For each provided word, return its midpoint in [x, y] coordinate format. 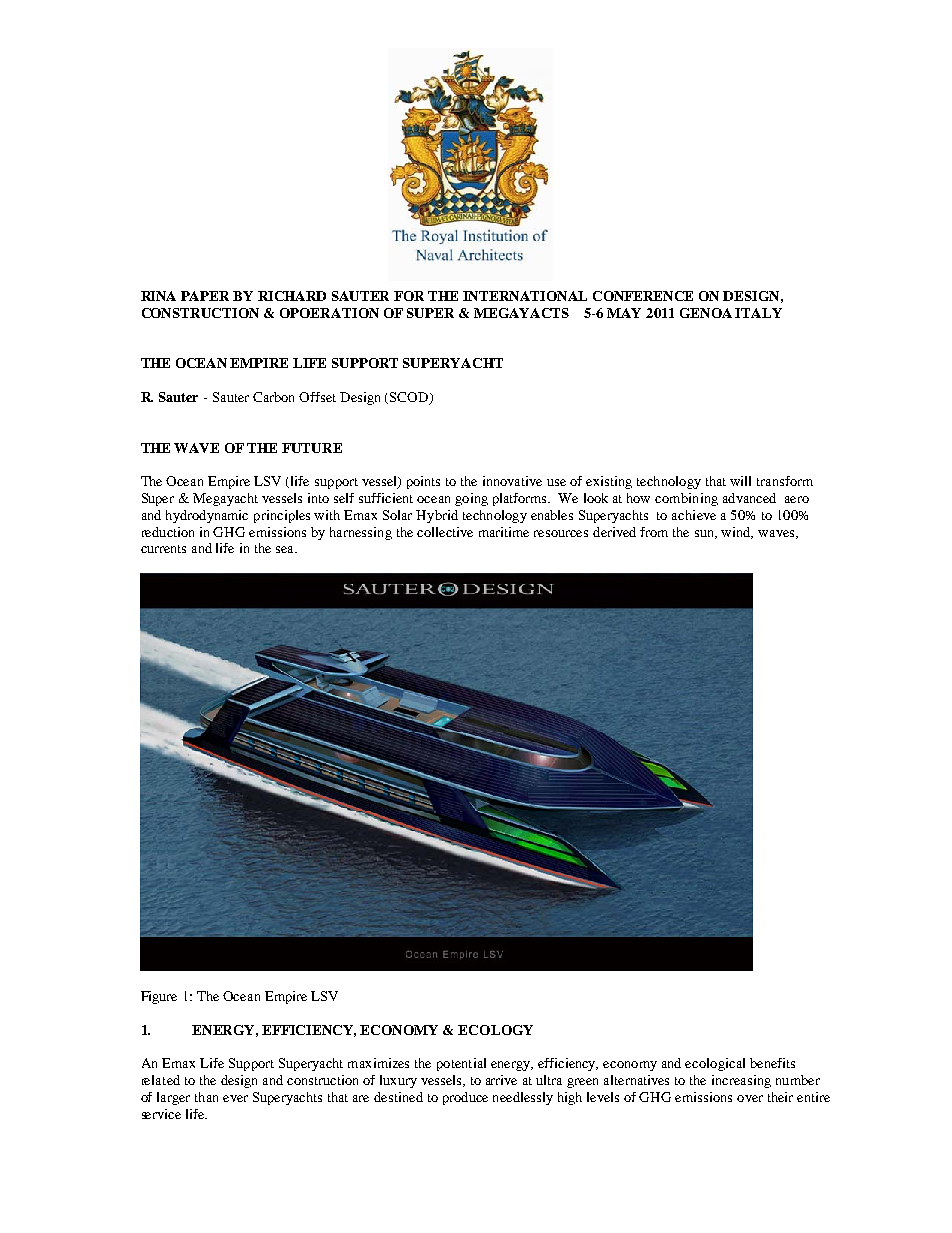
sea [286, 549]
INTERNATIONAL [525, 296]
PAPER [205, 296]
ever [235, 1098]
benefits [772, 1063]
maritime [504, 532]
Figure [159, 997]
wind [737, 533]
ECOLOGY [495, 1030]
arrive [501, 1080]
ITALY [758, 313]
